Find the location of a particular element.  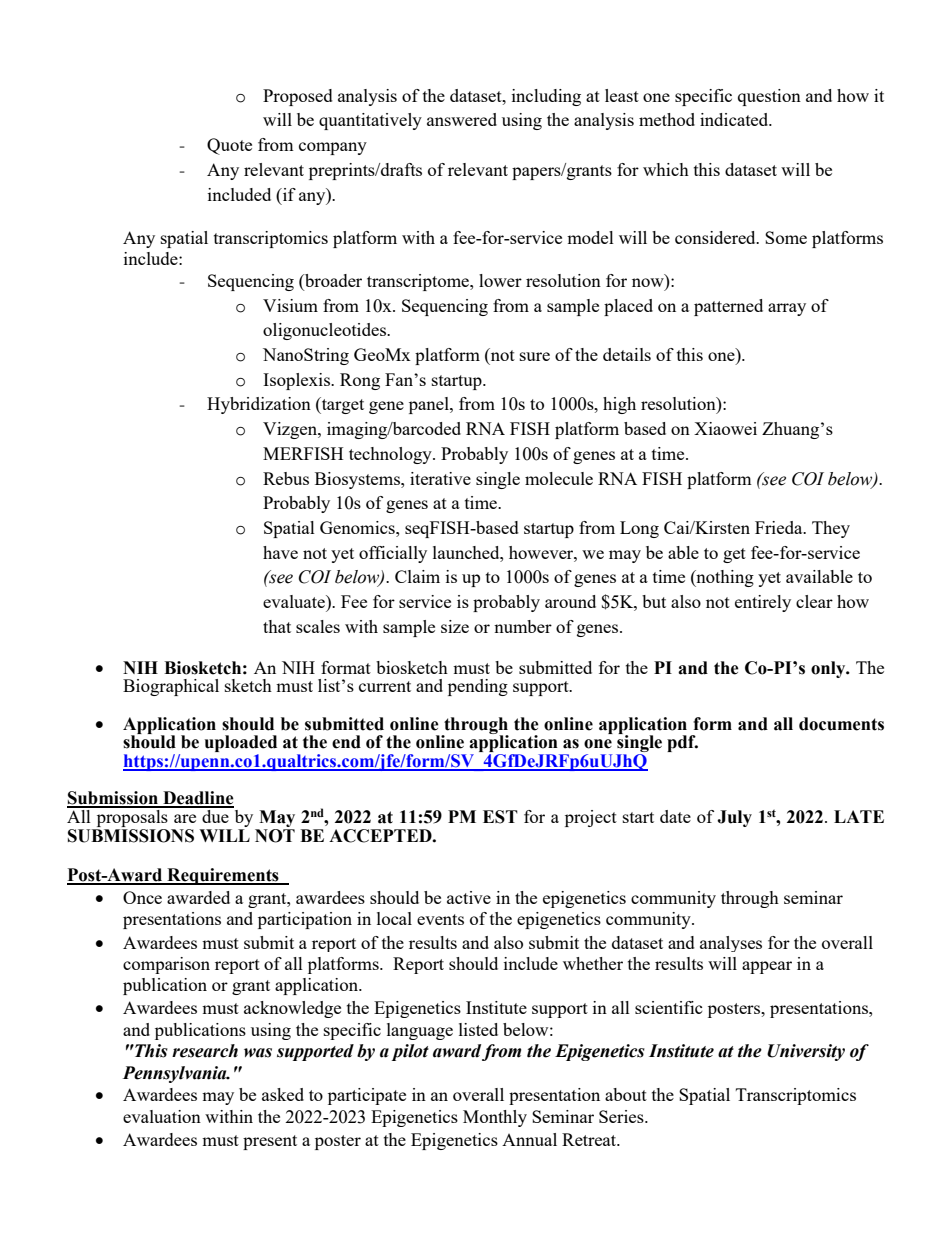

answered is located at coordinates (462, 119).
